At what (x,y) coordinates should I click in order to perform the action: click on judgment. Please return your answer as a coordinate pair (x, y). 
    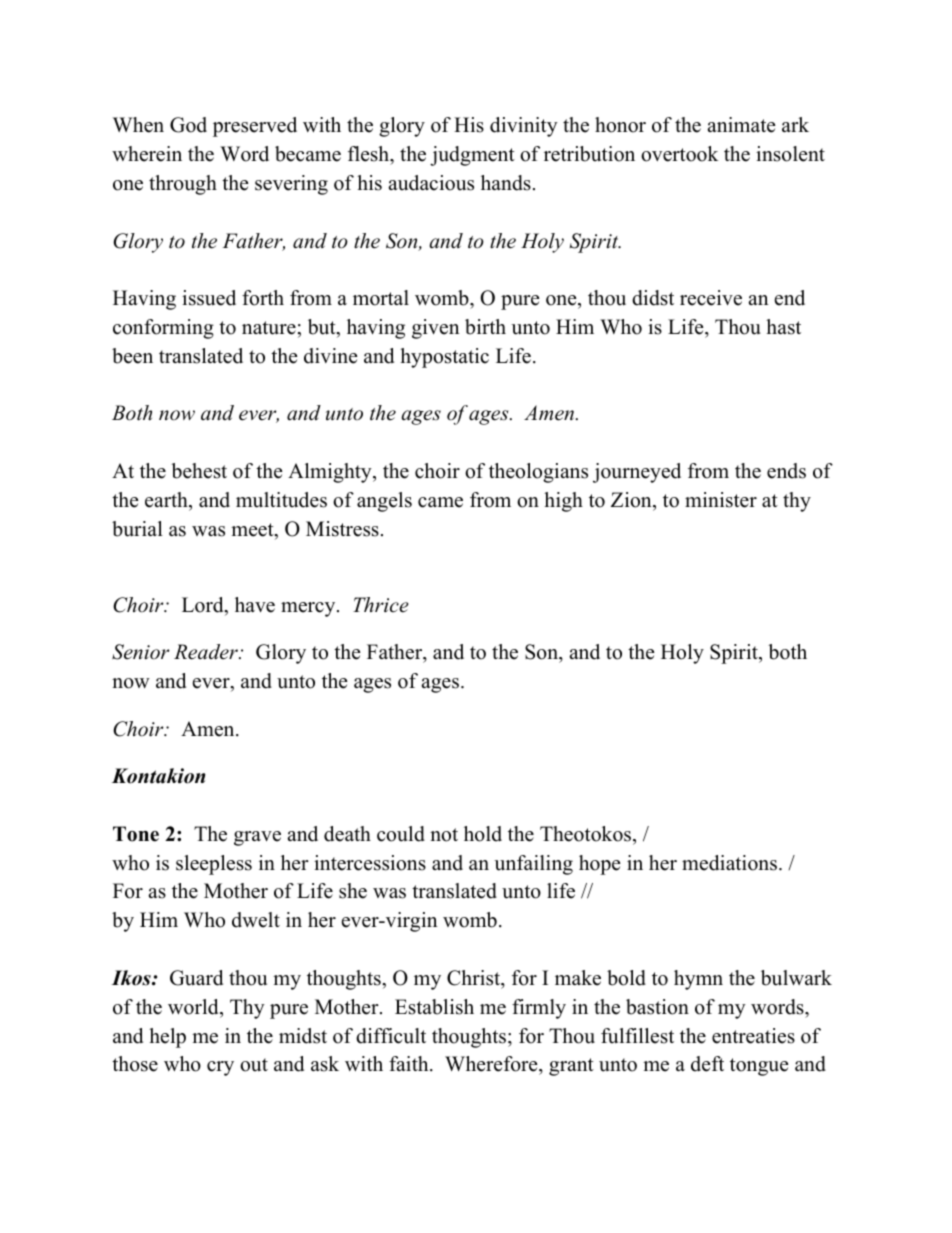
    Looking at the image, I should click on (472, 156).
